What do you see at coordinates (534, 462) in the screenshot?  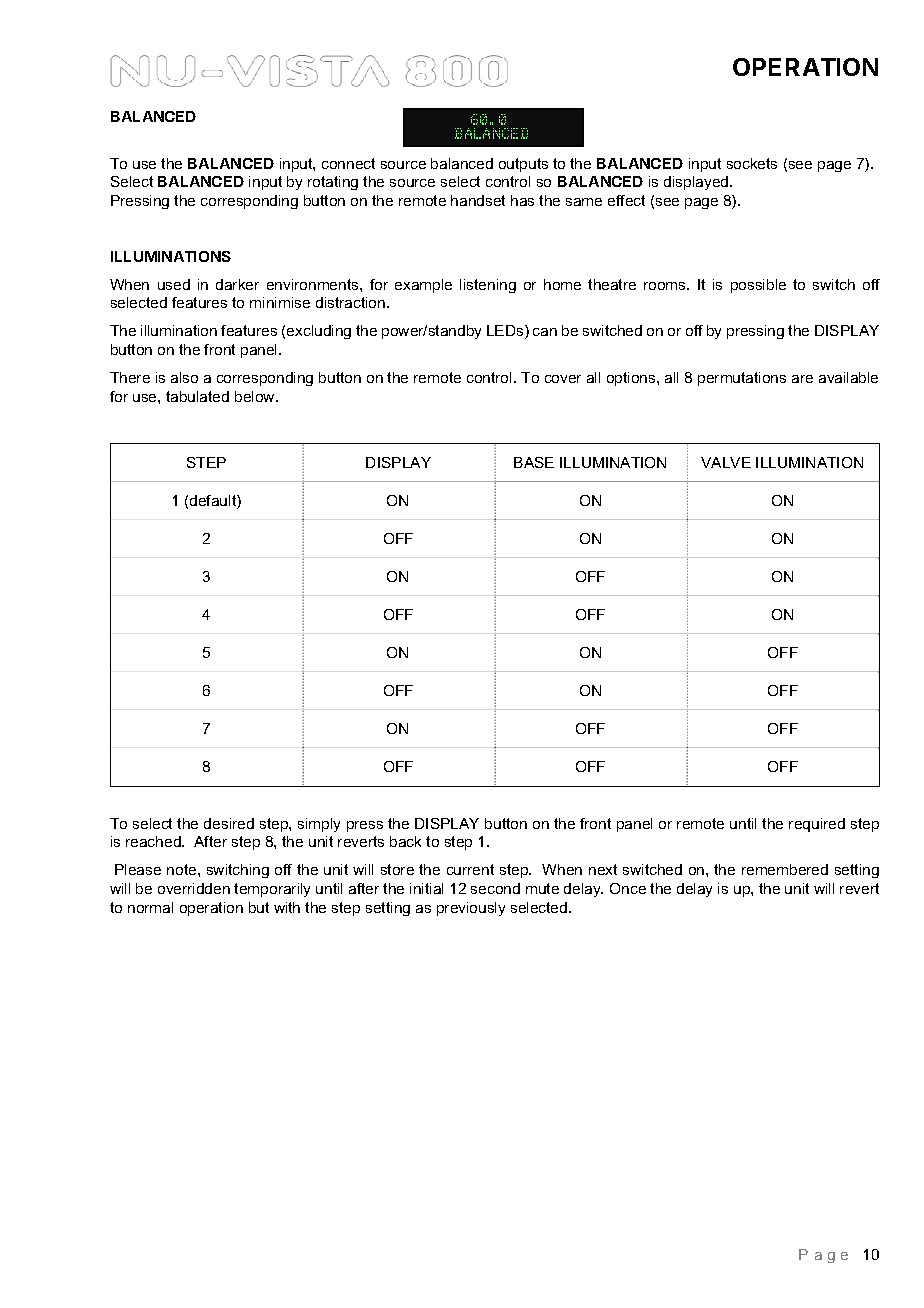 I see `BASE` at bounding box center [534, 462].
